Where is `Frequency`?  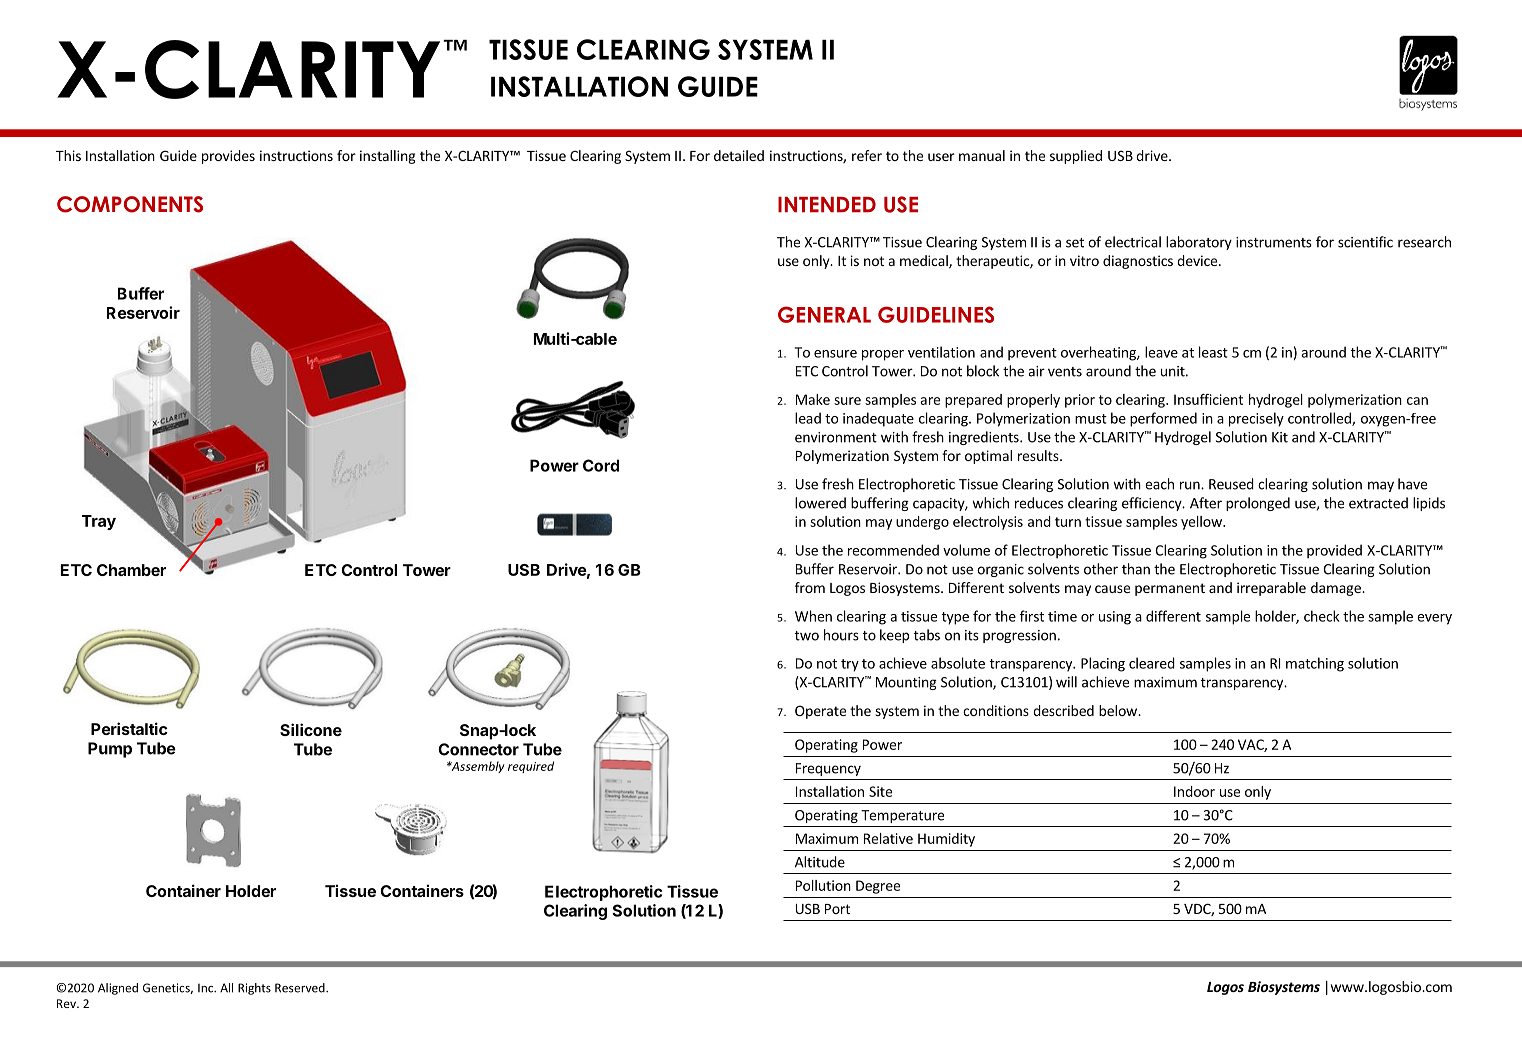
Frequency is located at coordinates (828, 769).
